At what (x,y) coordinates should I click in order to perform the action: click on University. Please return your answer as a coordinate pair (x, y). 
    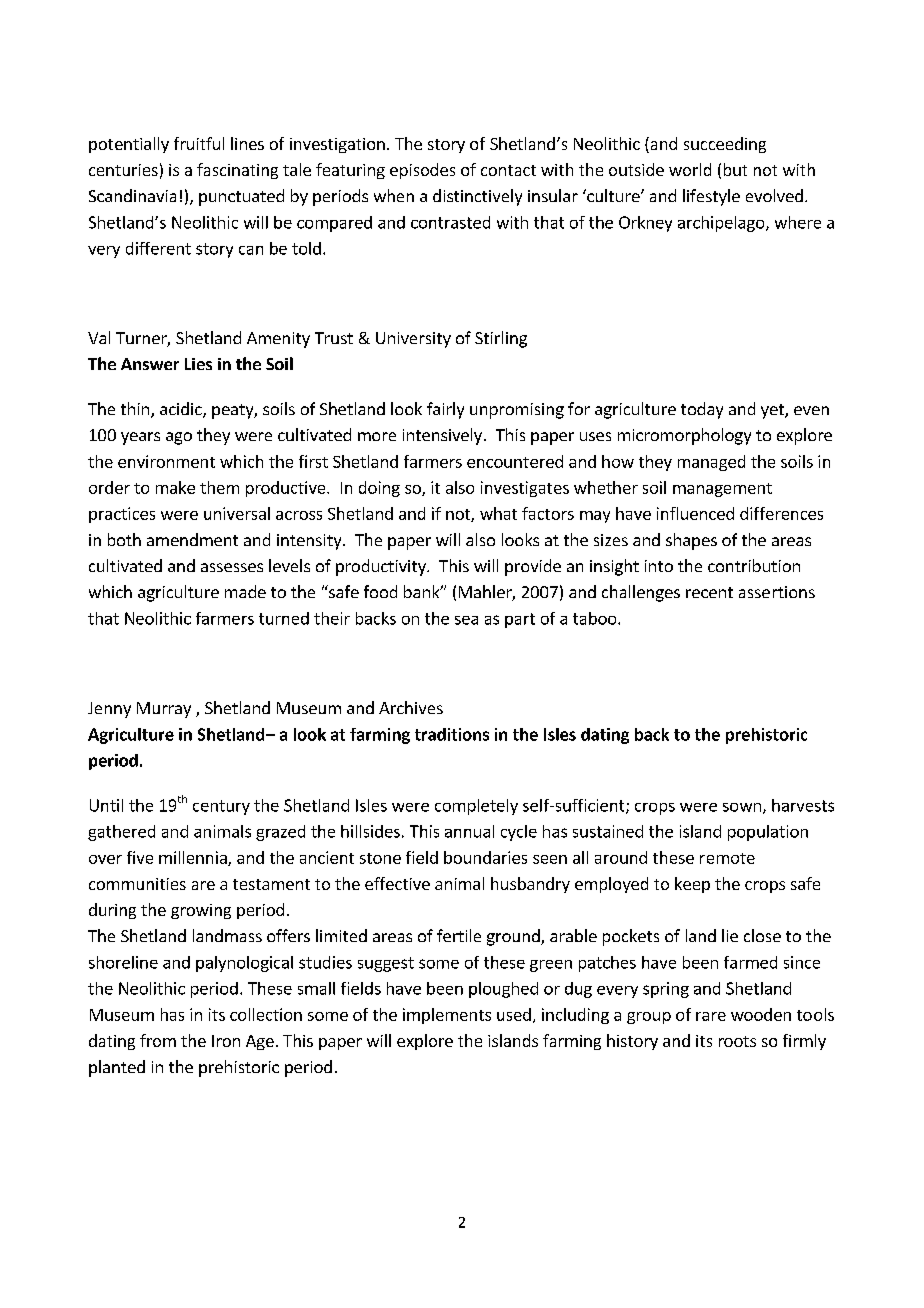
    Looking at the image, I should click on (413, 340).
